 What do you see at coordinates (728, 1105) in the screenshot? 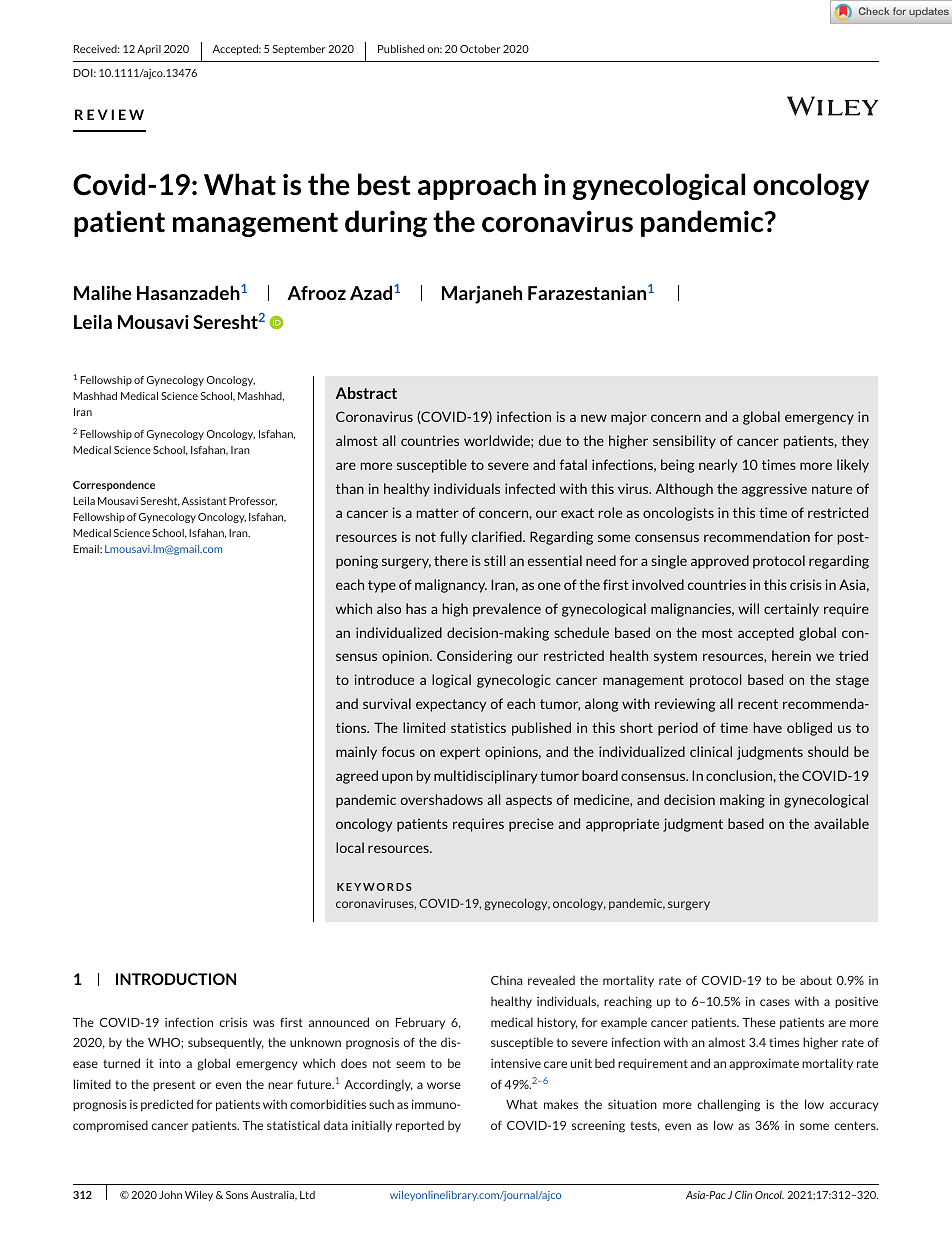
I see `challenging` at bounding box center [728, 1105].
